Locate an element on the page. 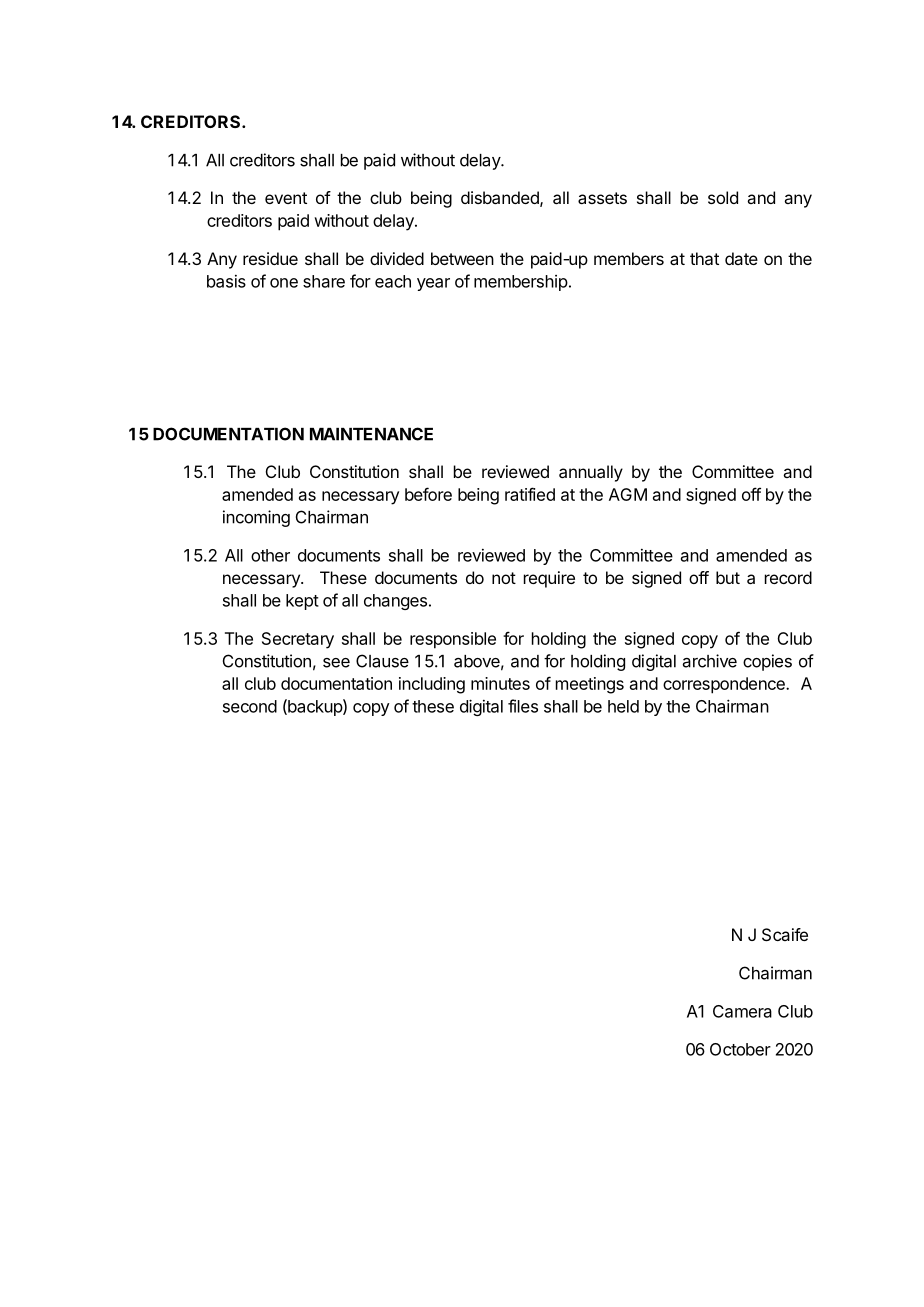  October is located at coordinates (740, 1049).
